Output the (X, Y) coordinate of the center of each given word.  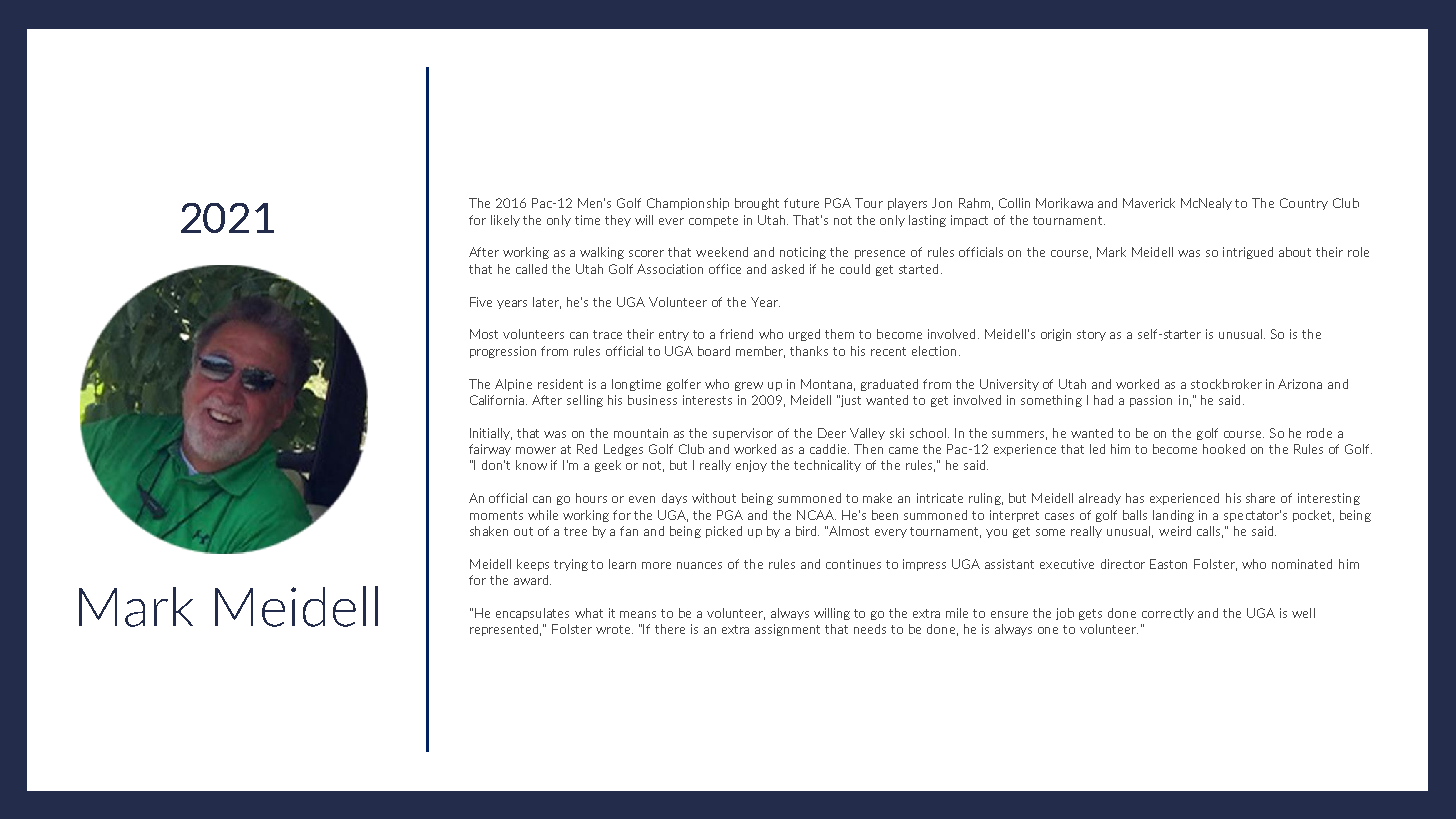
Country (1304, 204)
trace (607, 334)
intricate (940, 498)
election (936, 351)
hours (591, 498)
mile (957, 613)
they (618, 221)
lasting (927, 221)
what (589, 613)
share (1260, 498)
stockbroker (1226, 384)
